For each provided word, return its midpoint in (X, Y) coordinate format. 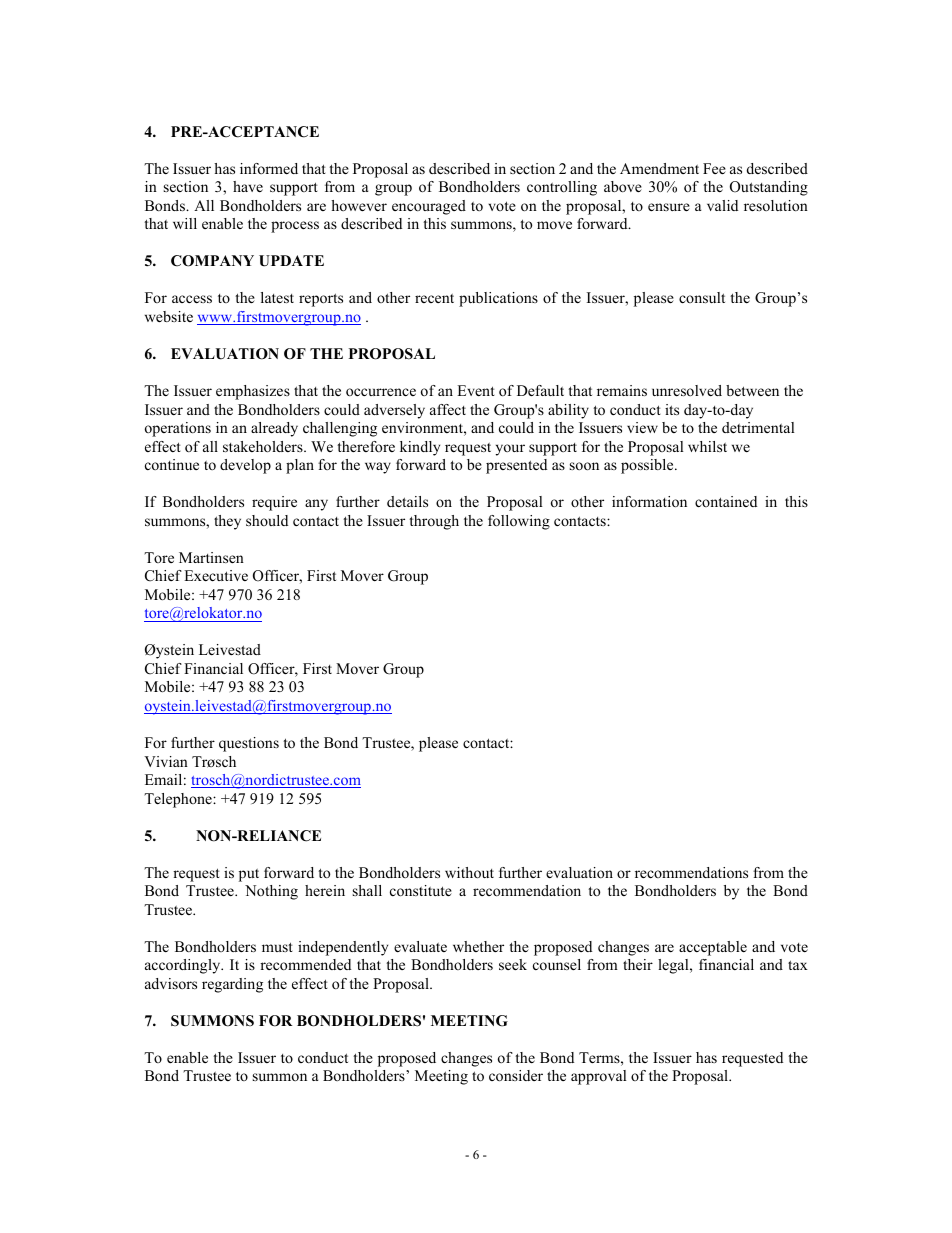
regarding (232, 985)
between (752, 390)
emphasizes (253, 392)
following (519, 522)
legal (674, 966)
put (249, 875)
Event (476, 390)
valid (722, 205)
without (469, 872)
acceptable (713, 948)
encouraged (429, 207)
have (248, 186)
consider (516, 1075)
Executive (216, 575)
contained (726, 501)
